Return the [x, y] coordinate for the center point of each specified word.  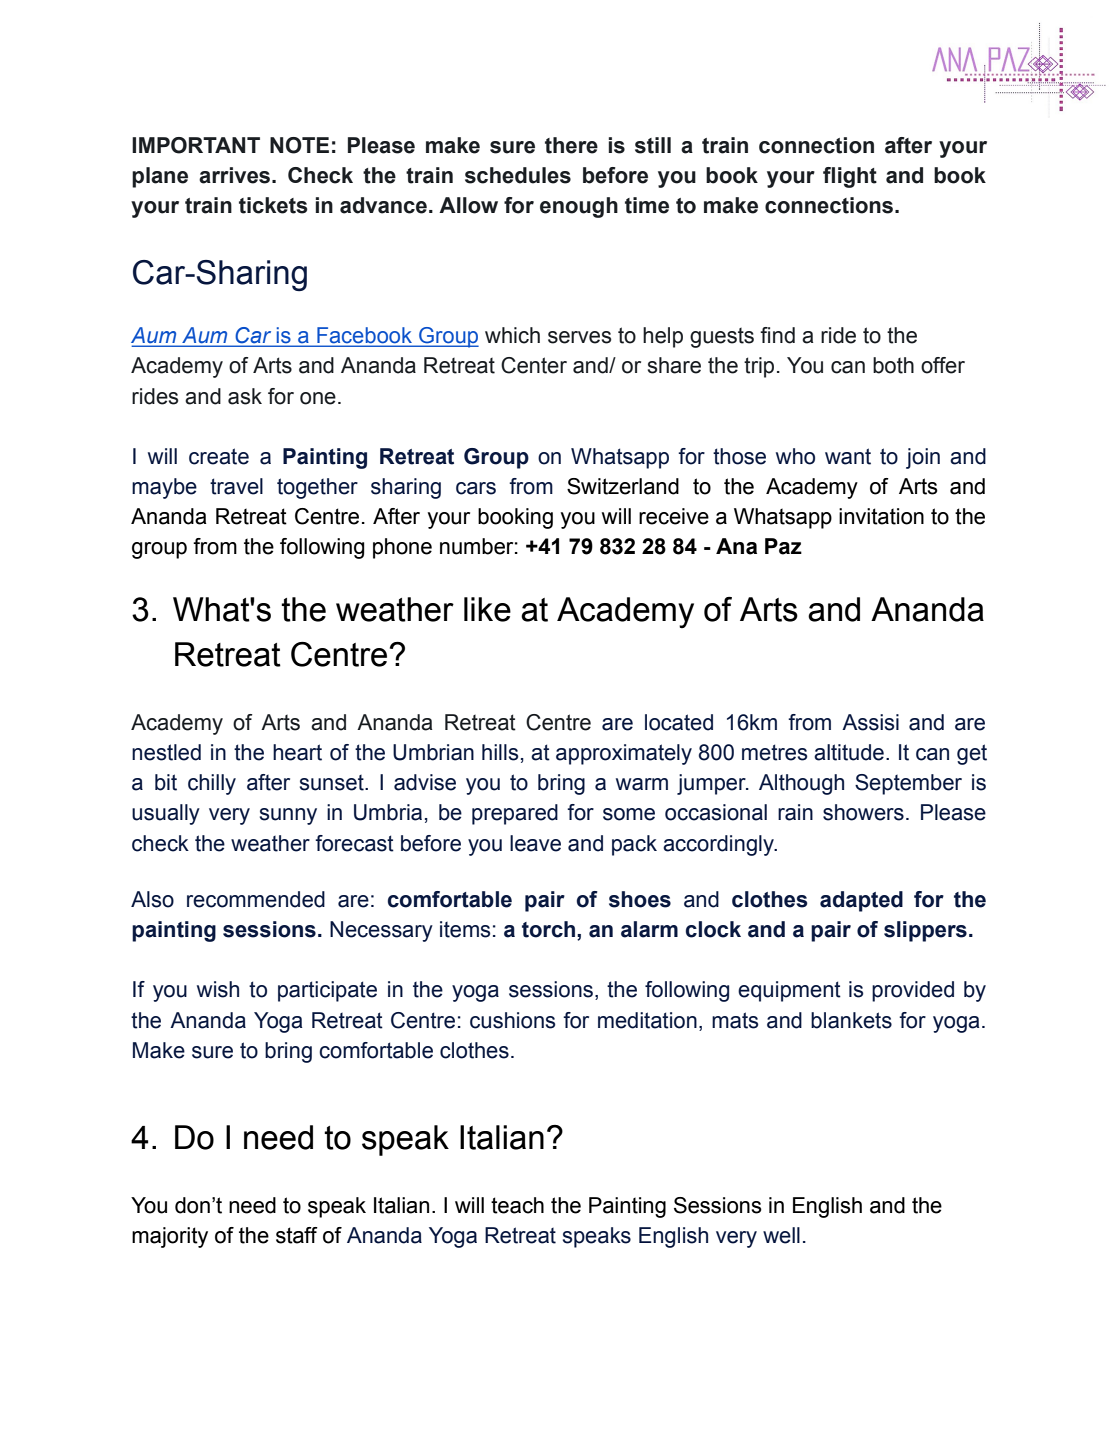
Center [534, 365]
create [219, 456]
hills [500, 752]
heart [297, 752]
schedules [518, 175]
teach [517, 1205]
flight [850, 177]
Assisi [870, 722]
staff [297, 1235]
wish [218, 989]
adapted [861, 901]
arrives [236, 175]
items [465, 929]
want [848, 456]
